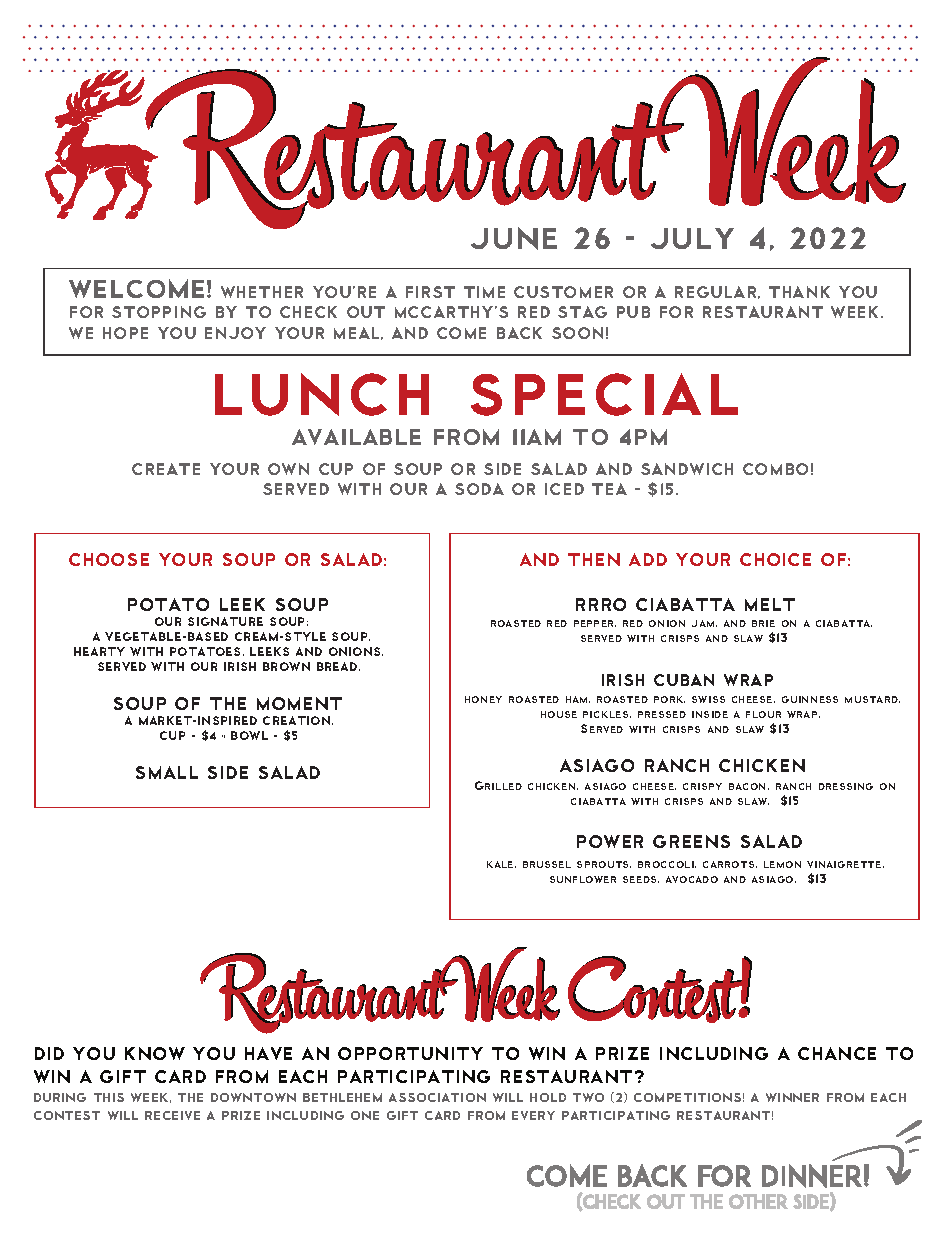  What do you see at coordinates (430, 292) in the screenshot?
I see `FIRST` at bounding box center [430, 292].
